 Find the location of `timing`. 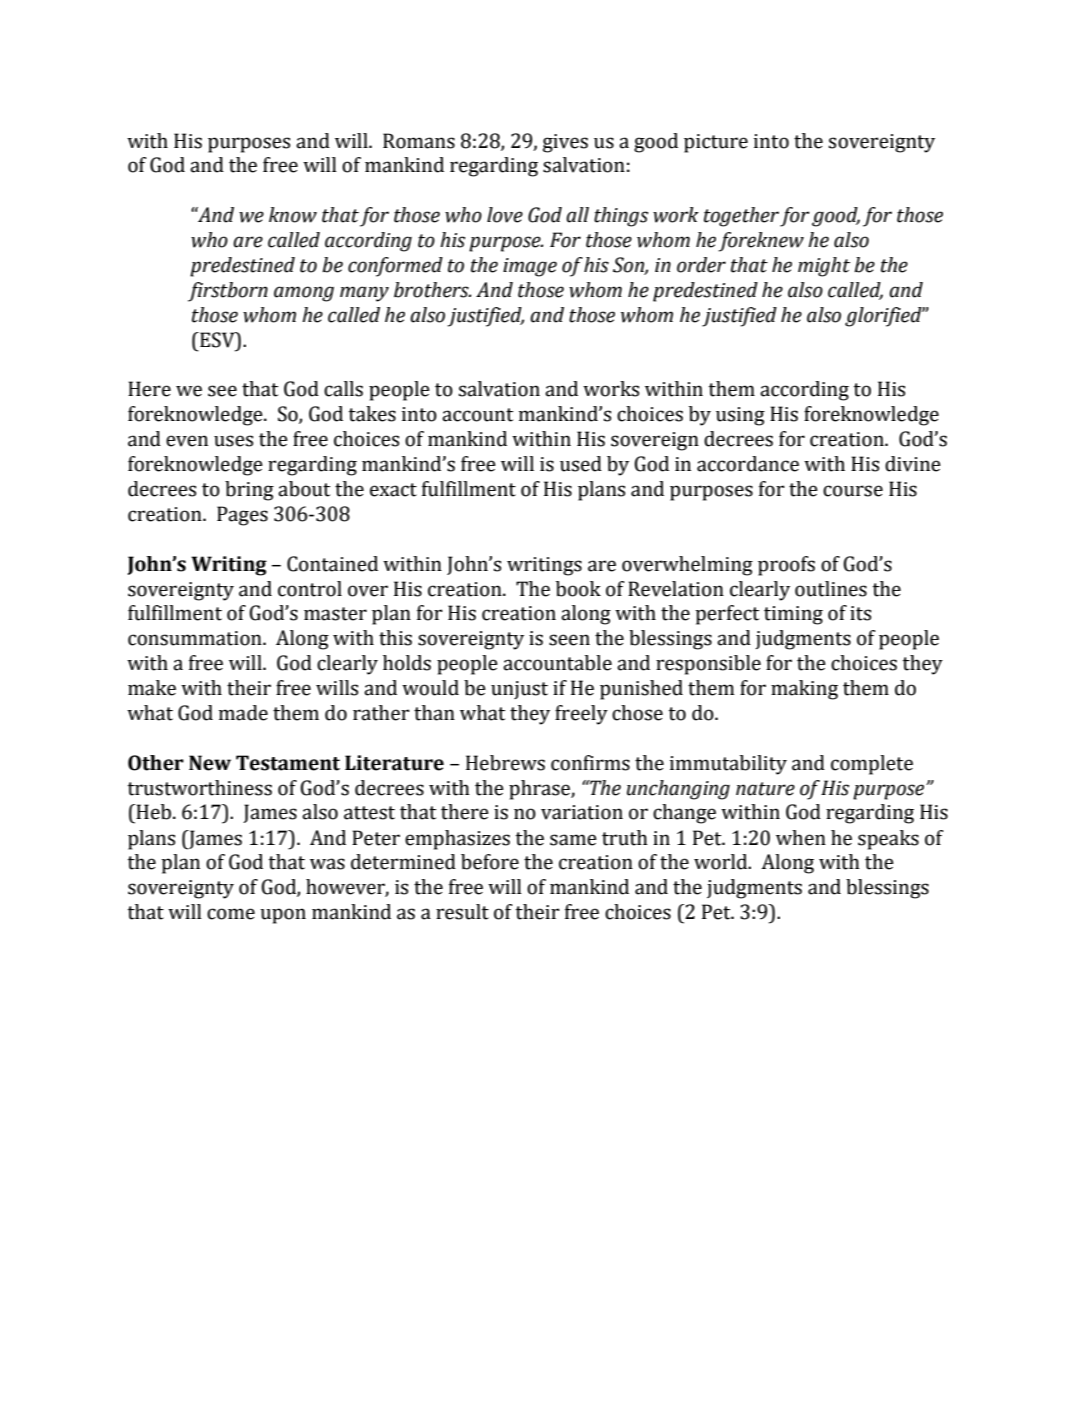

timing is located at coordinates (793, 615).
